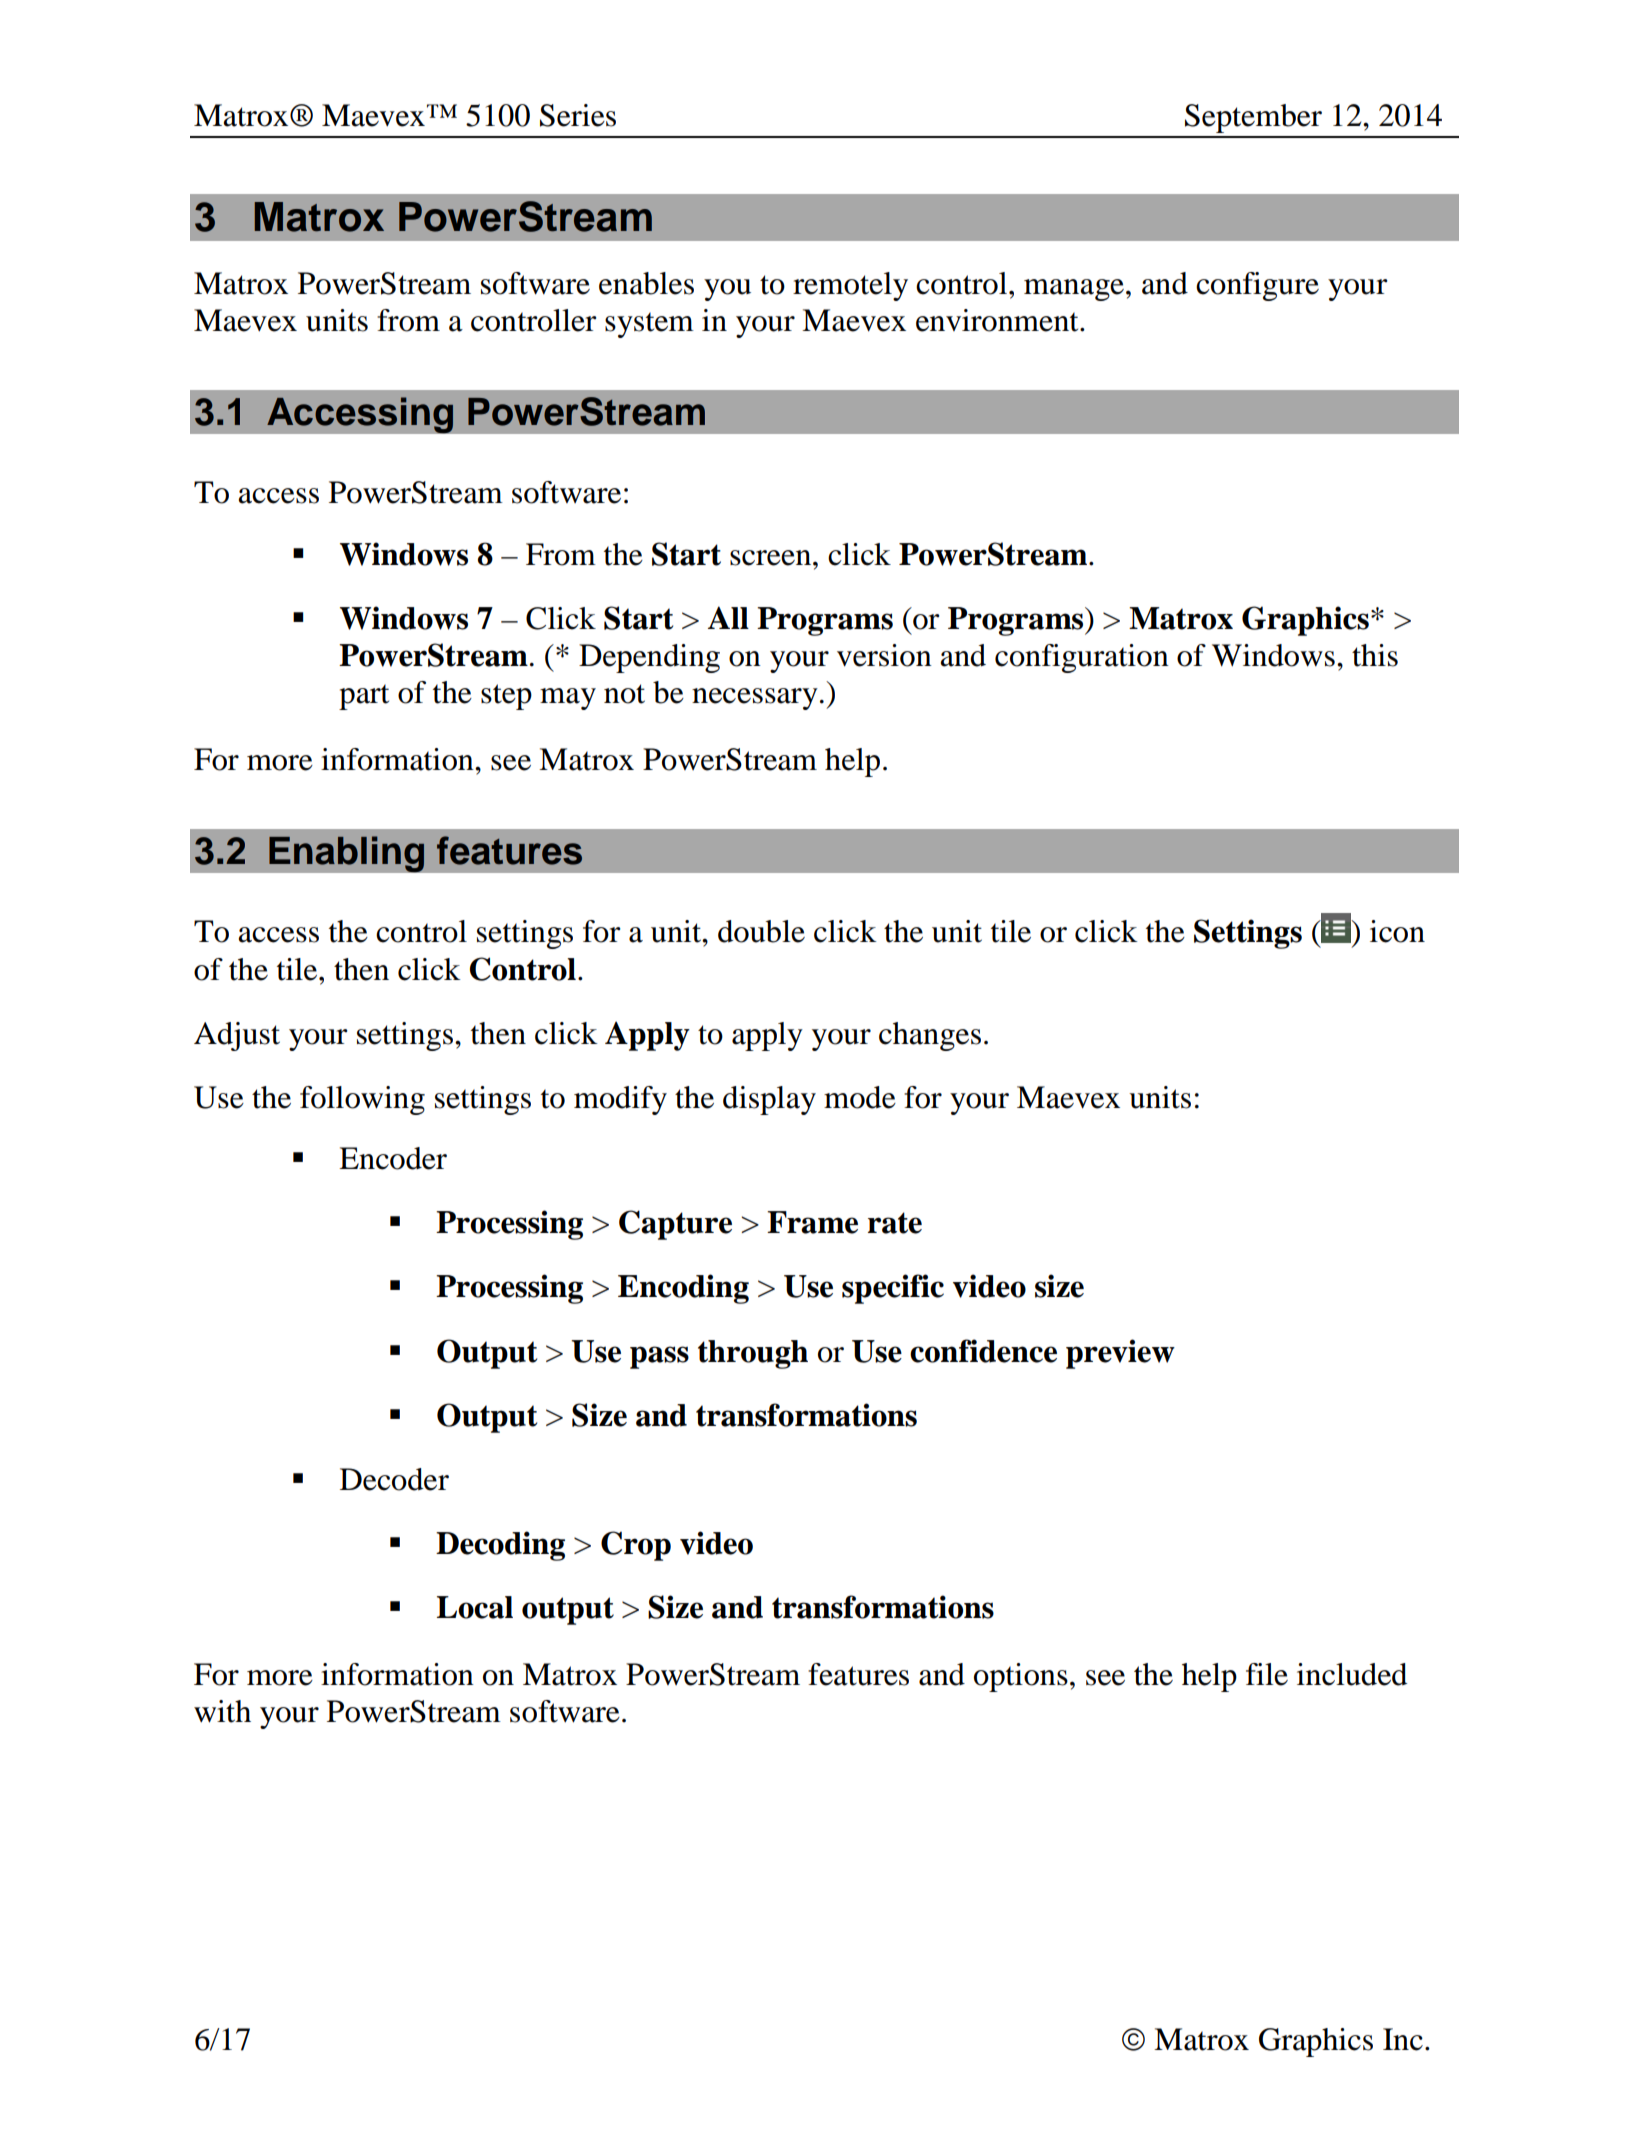  What do you see at coordinates (364, 697) in the image?
I see `part` at bounding box center [364, 697].
